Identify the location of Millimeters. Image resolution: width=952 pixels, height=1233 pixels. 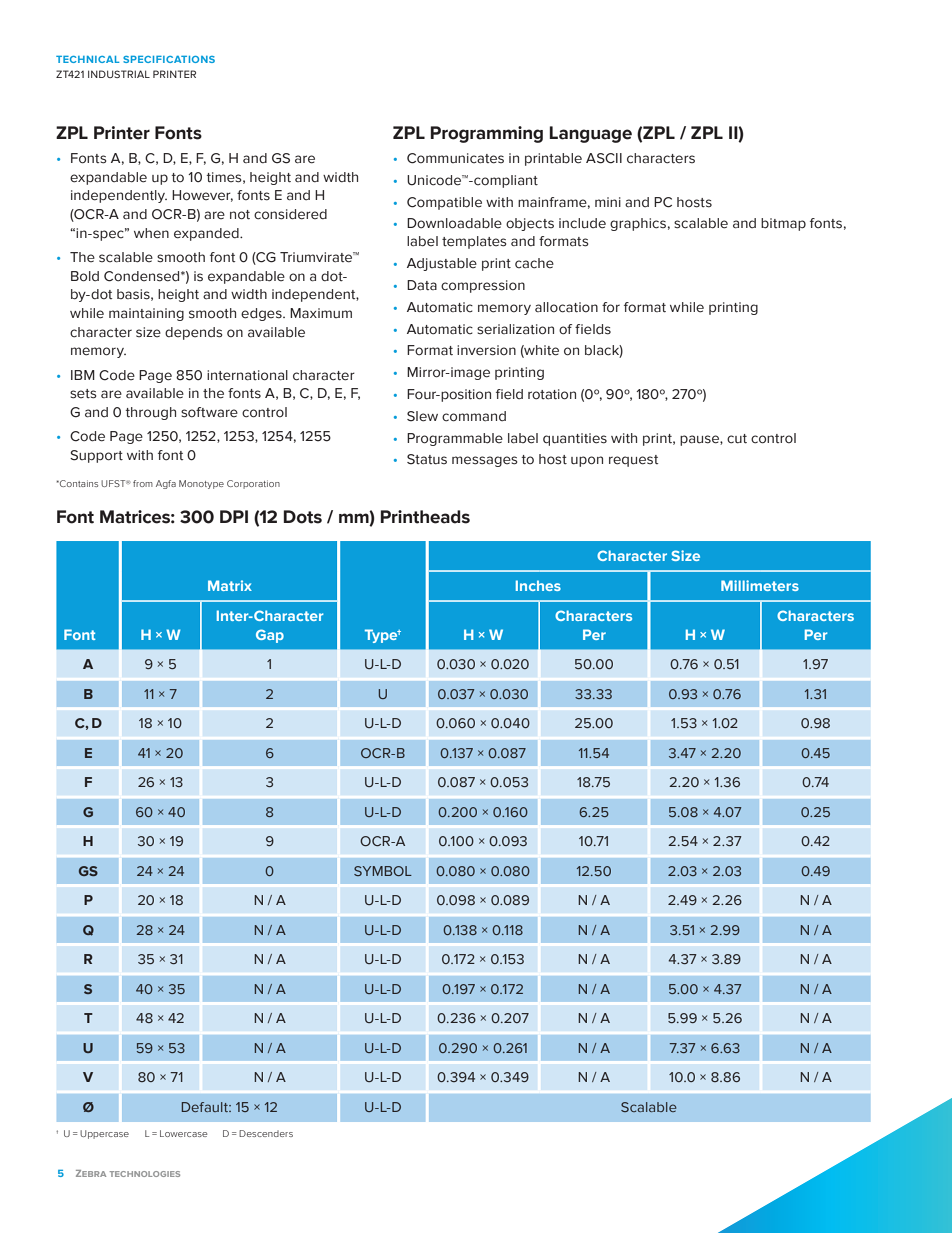
(760, 585).
